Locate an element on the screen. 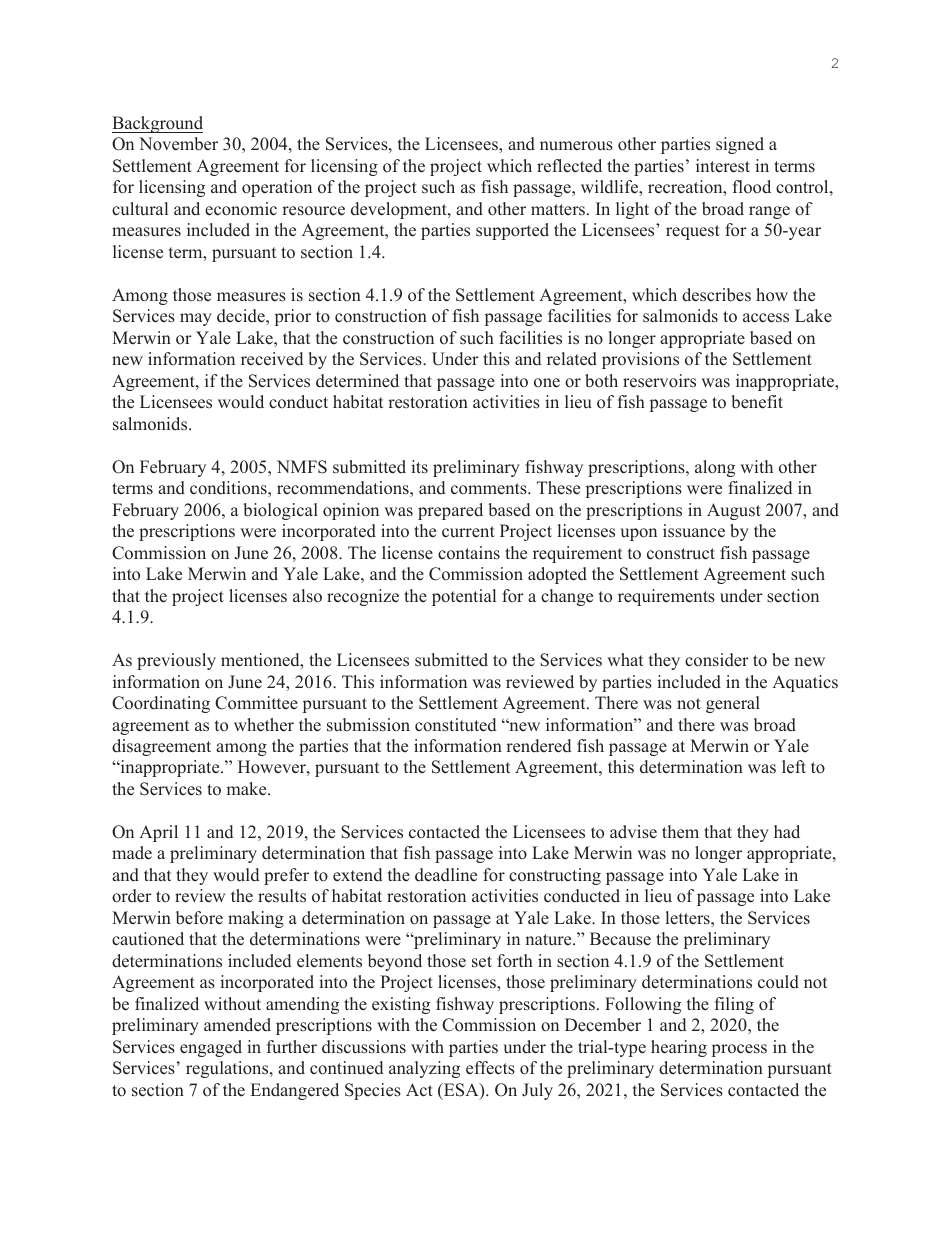 Image resolution: width=952 pixels, height=1233 pixels. consider is located at coordinates (717, 660).
